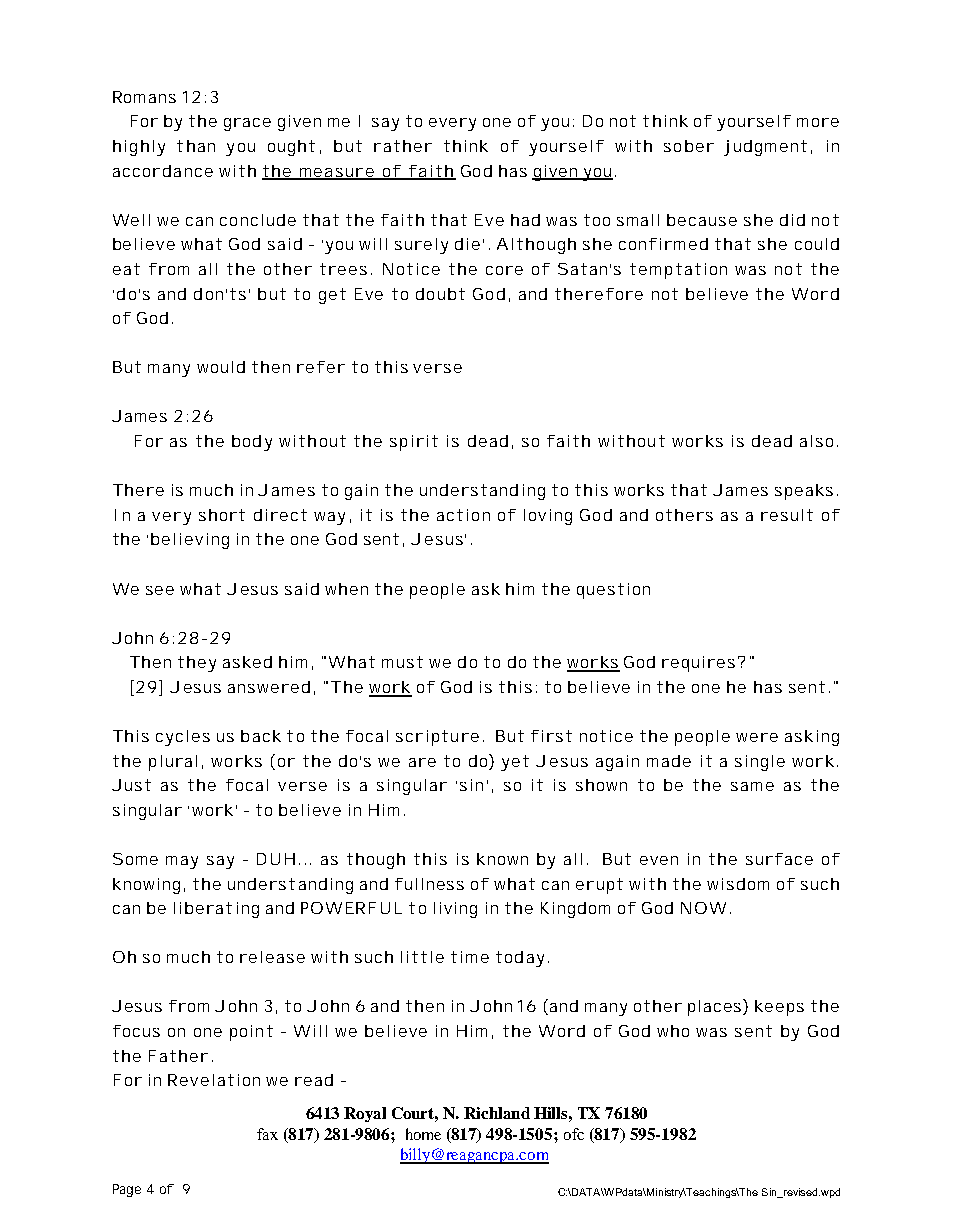  Describe the element at coordinates (463, 515) in the screenshot. I see `action` at that location.
